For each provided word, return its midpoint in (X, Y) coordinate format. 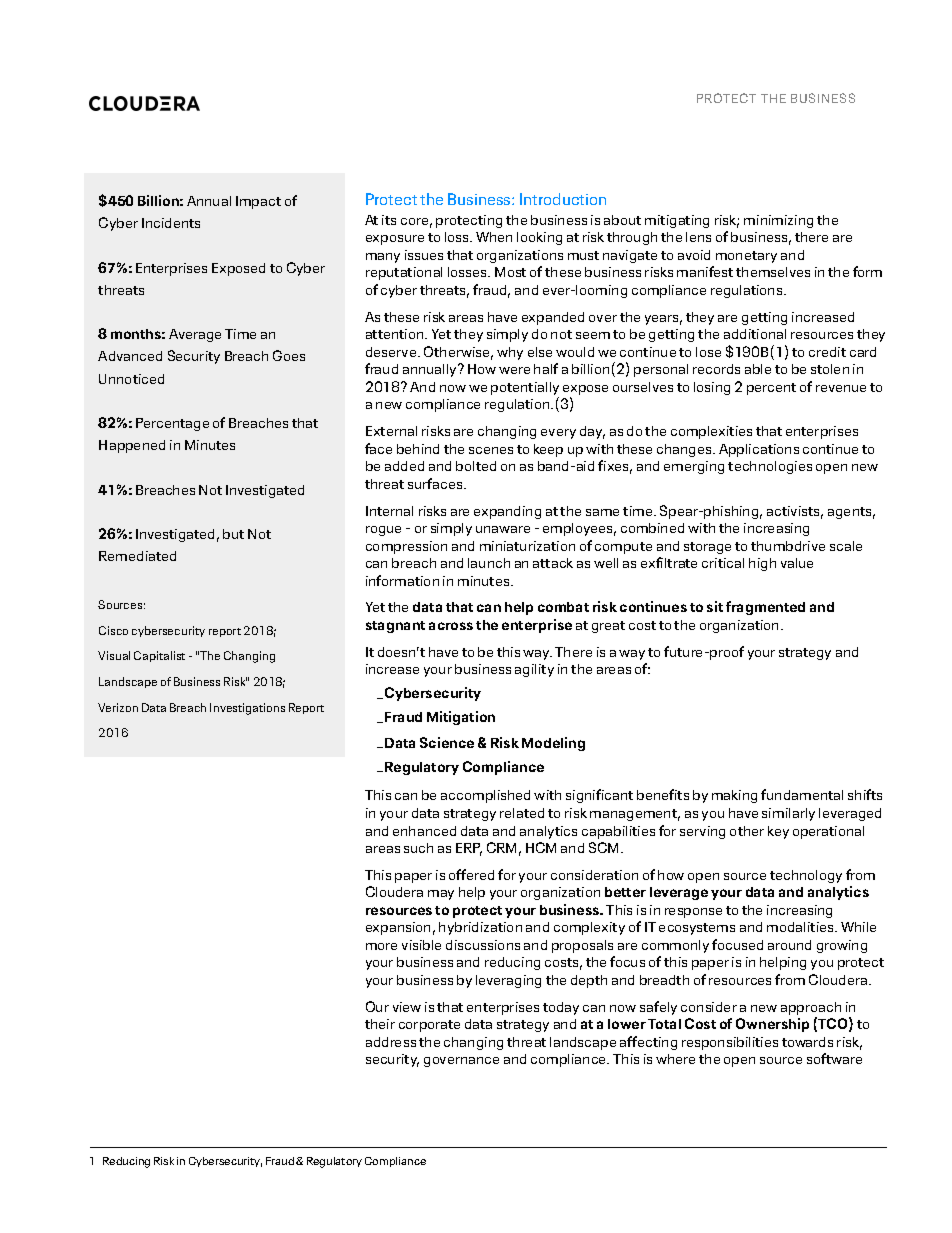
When (494, 237)
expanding (507, 512)
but (233, 534)
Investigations (247, 709)
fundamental (802, 794)
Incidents (171, 223)
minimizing (778, 221)
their (380, 1024)
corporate (429, 1026)
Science (447, 742)
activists (795, 512)
